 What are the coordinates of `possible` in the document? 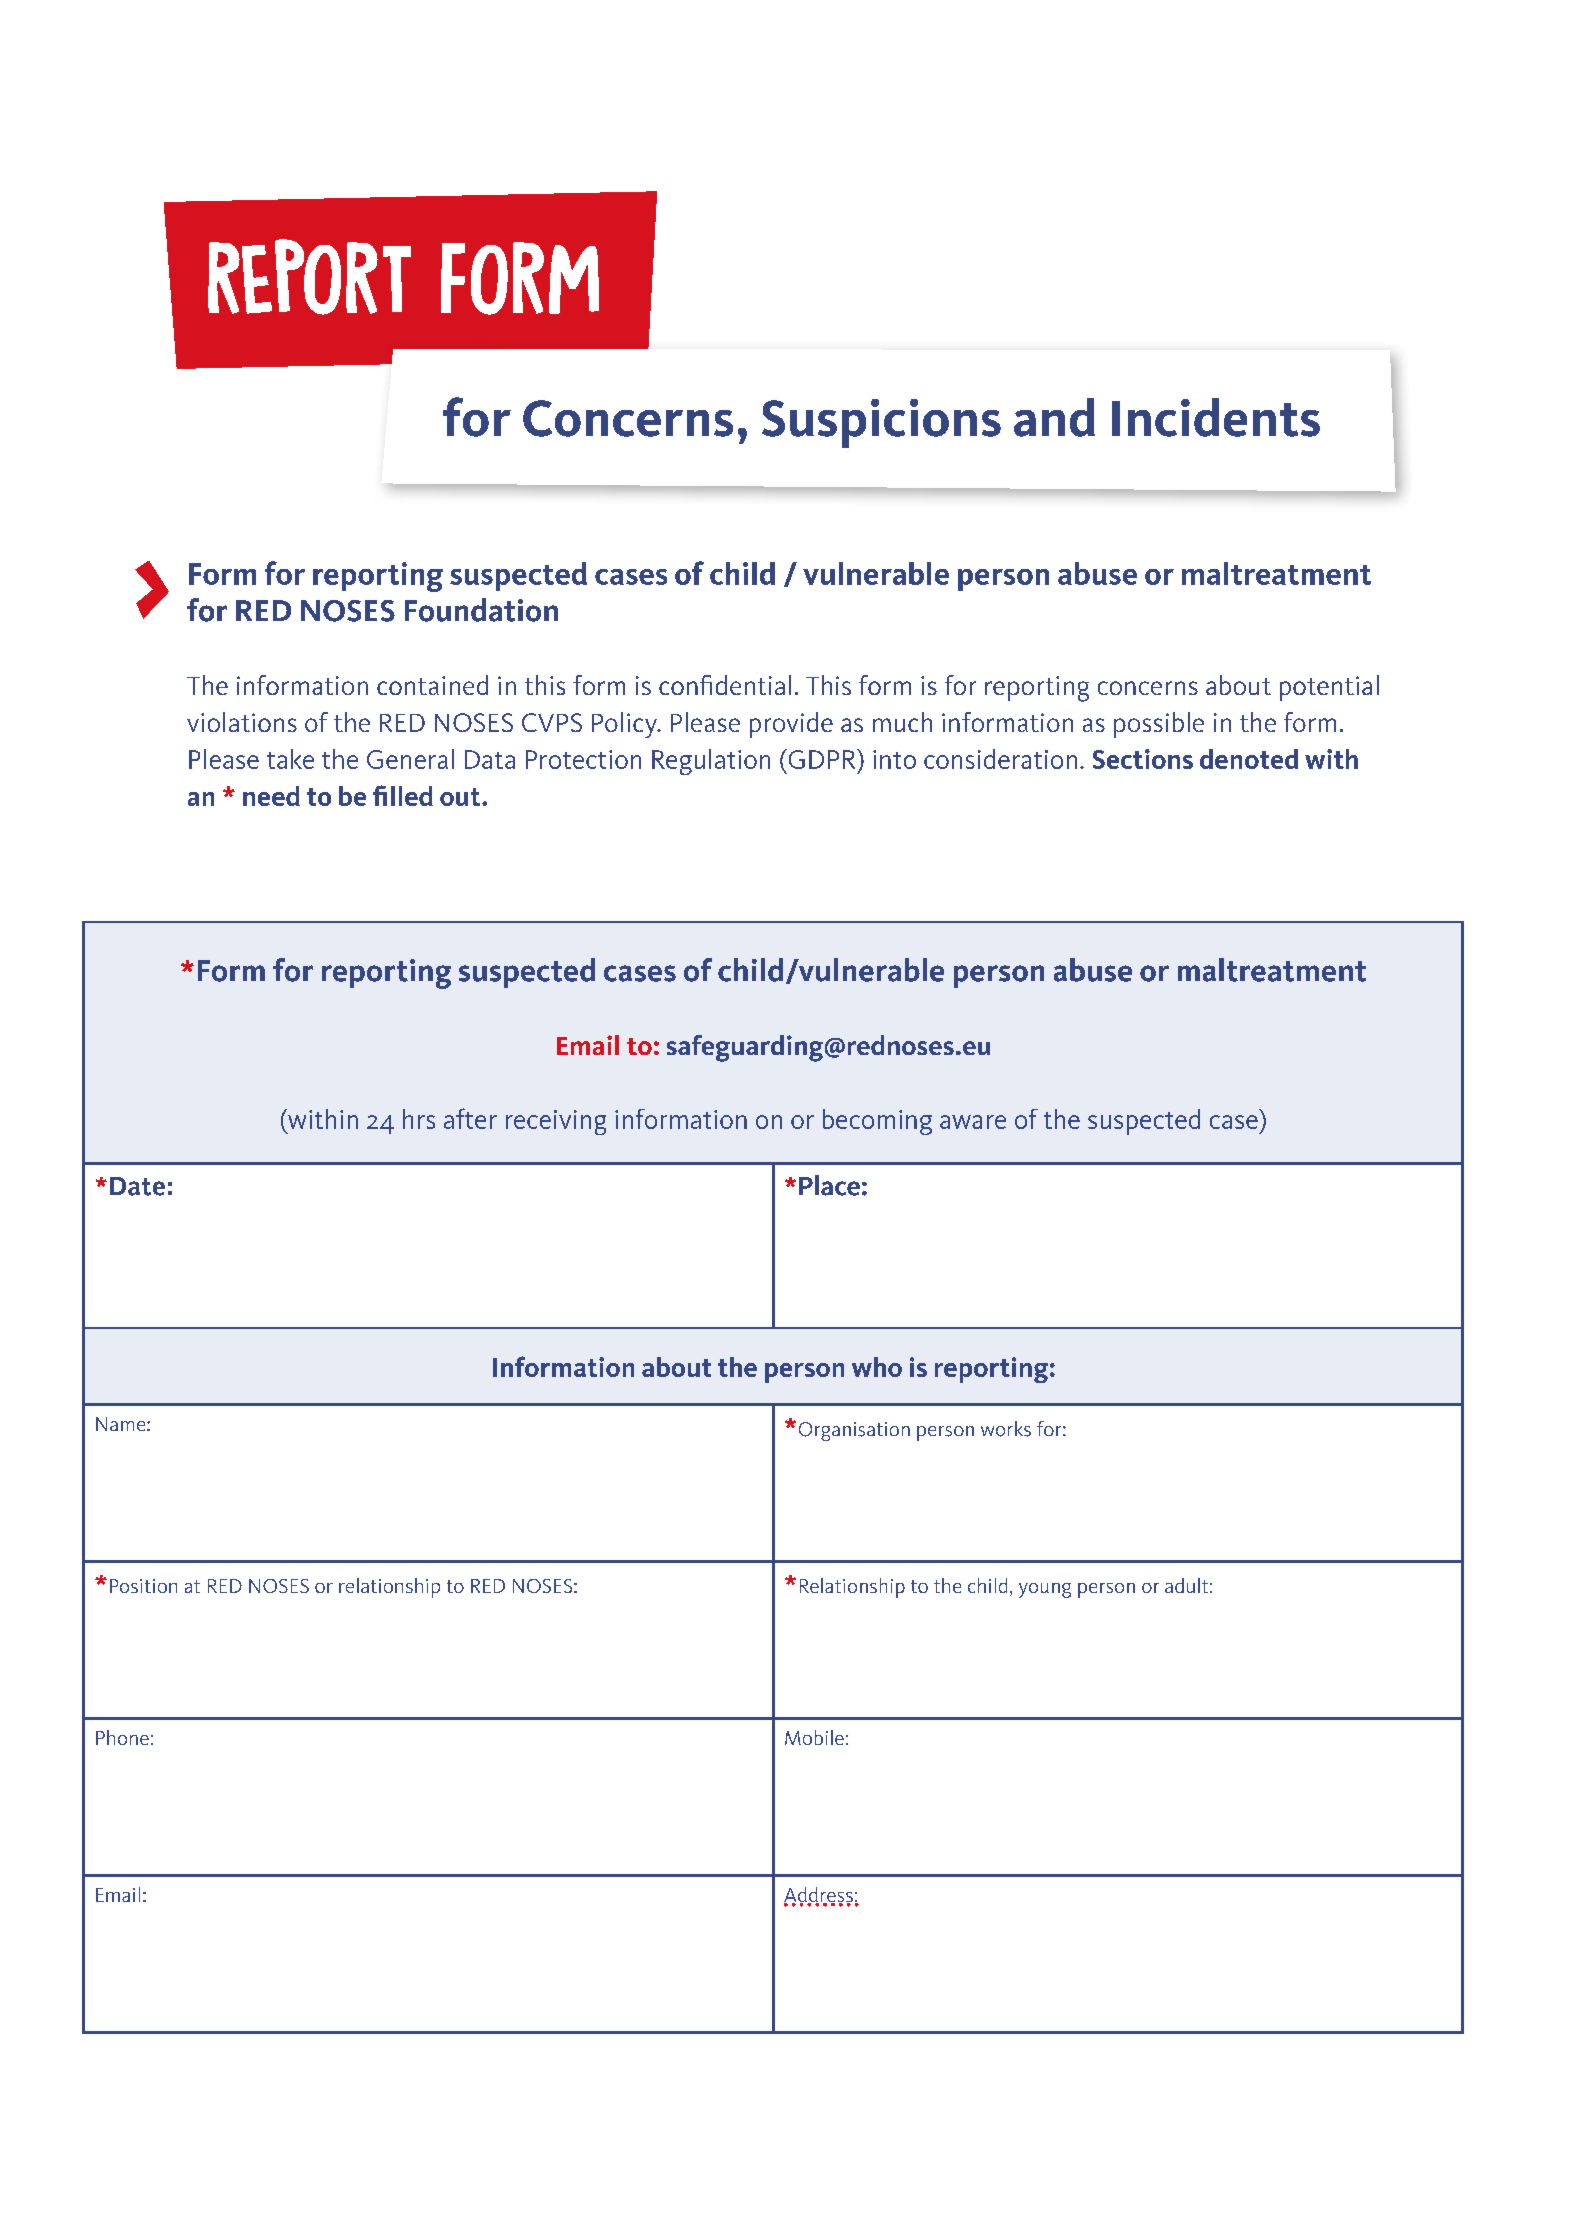 It's located at (1159, 725).
